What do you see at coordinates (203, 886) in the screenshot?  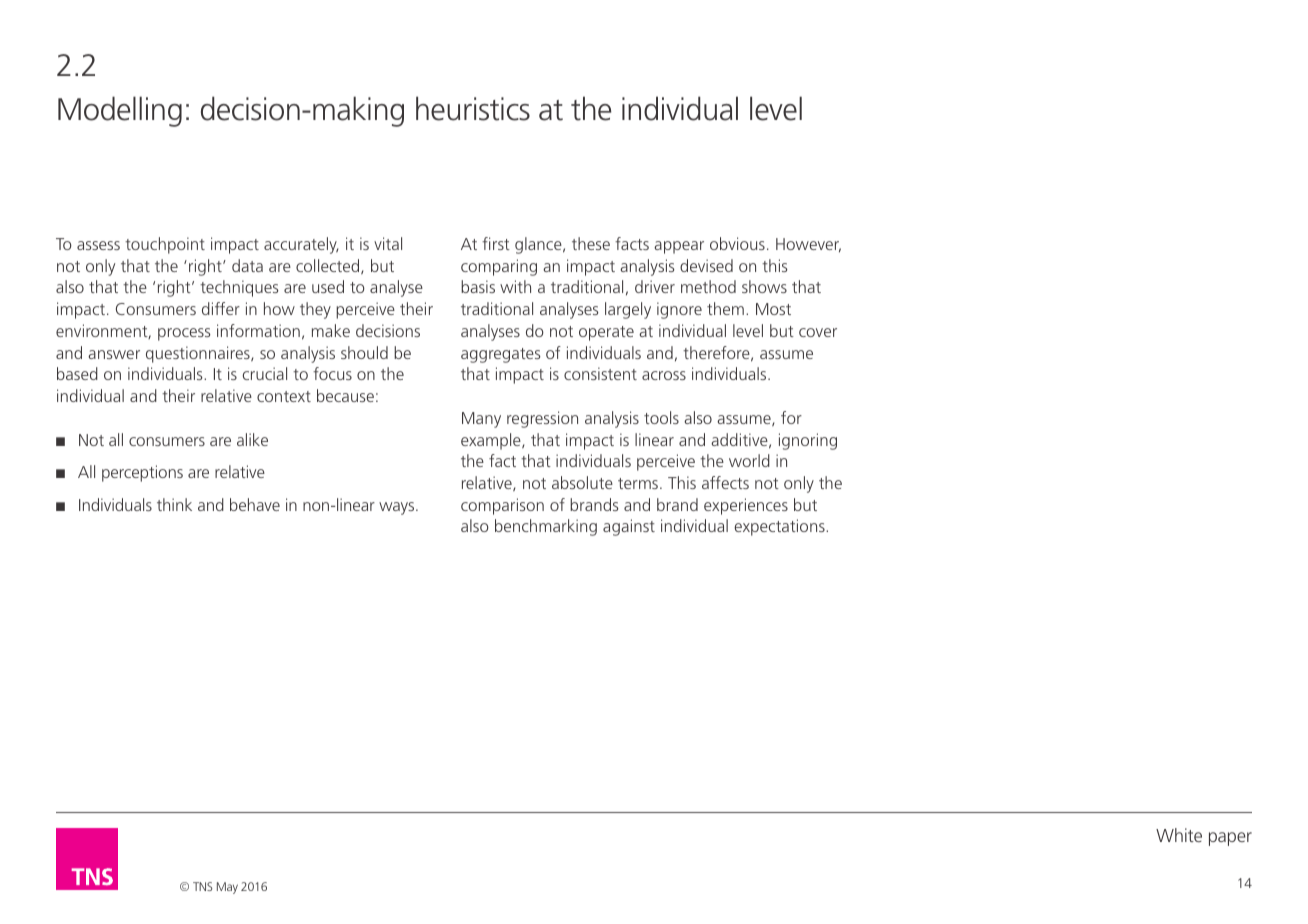 I see `TNS` at bounding box center [203, 886].
